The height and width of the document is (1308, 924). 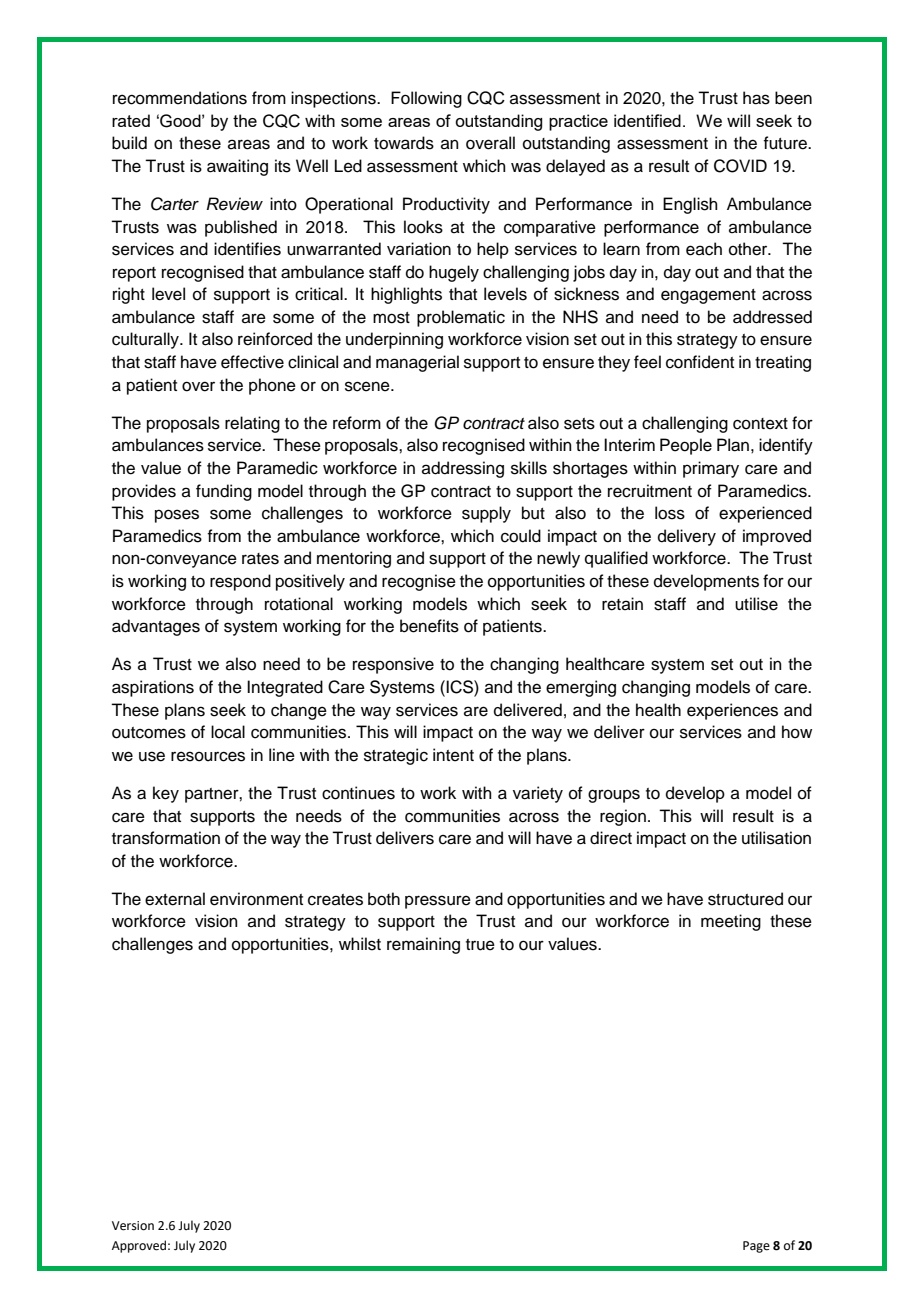 What do you see at coordinates (731, 922) in the document?
I see `meeting` at bounding box center [731, 922].
